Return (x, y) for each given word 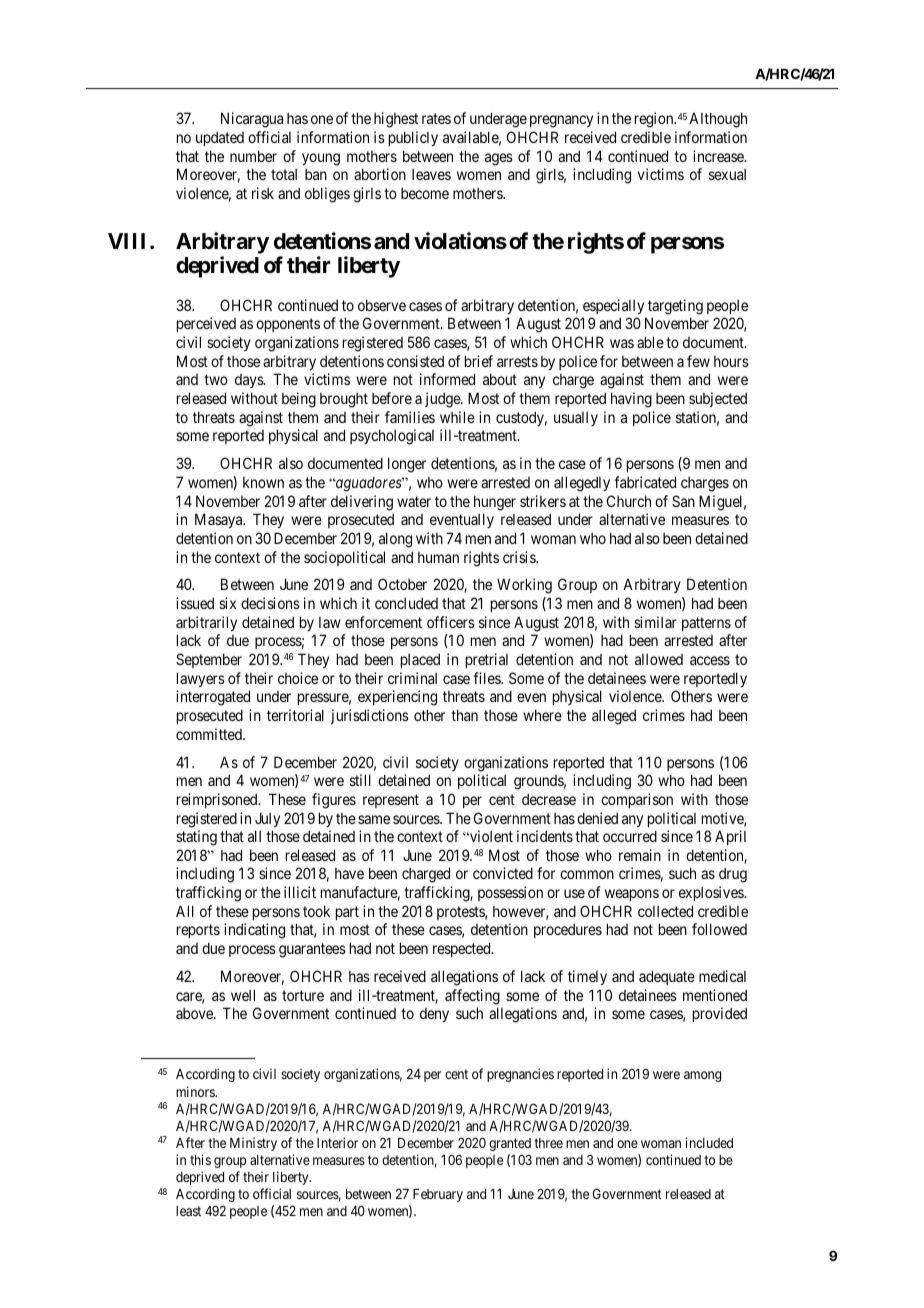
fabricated (645, 482)
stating (196, 838)
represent (391, 801)
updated (220, 138)
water (414, 501)
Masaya (220, 520)
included (709, 1142)
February (438, 1195)
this (200, 1159)
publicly (413, 138)
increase (719, 156)
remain (640, 855)
